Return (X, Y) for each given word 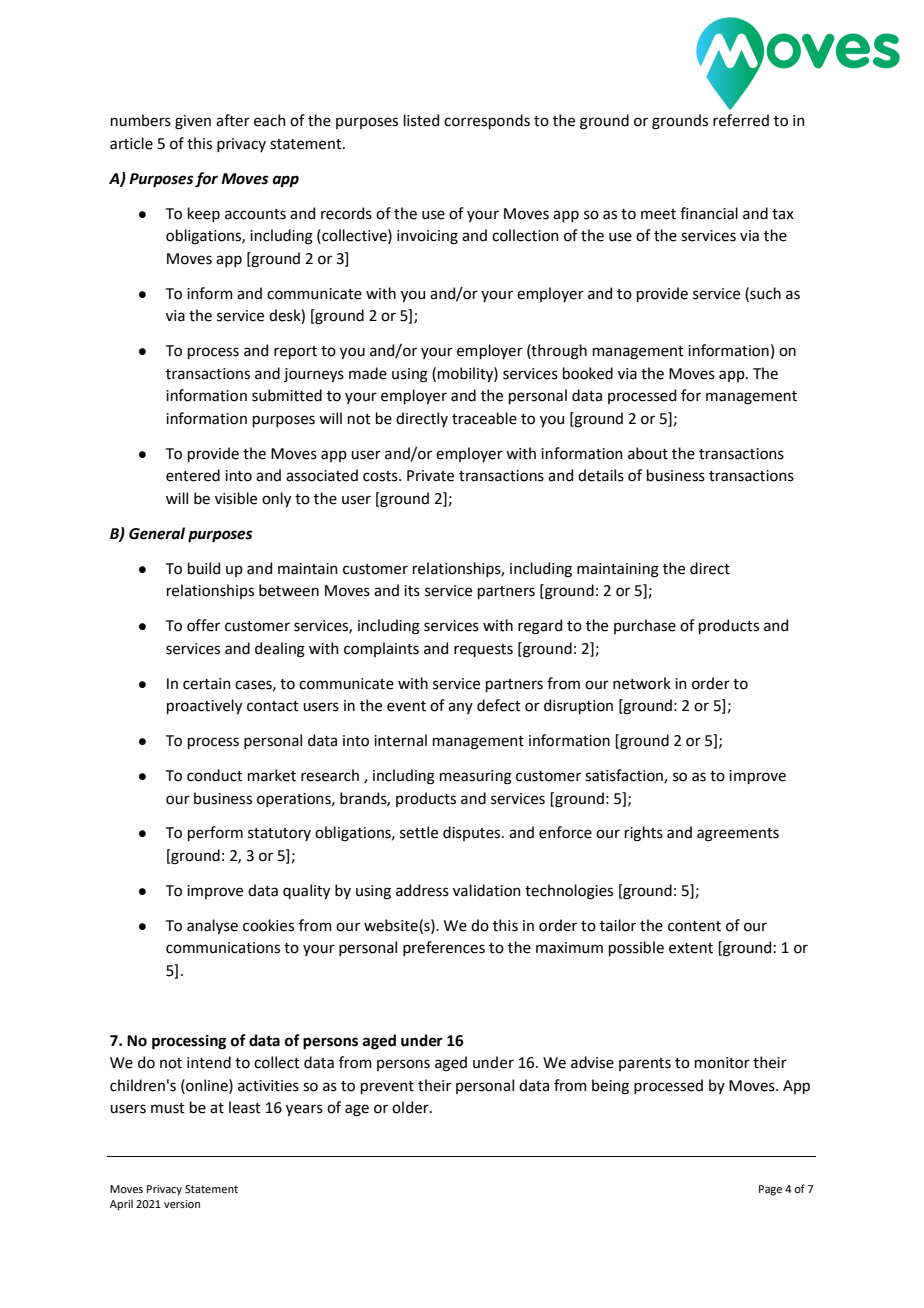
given (193, 122)
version (182, 1204)
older (411, 1107)
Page (770, 1190)
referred (741, 120)
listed (421, 120)
